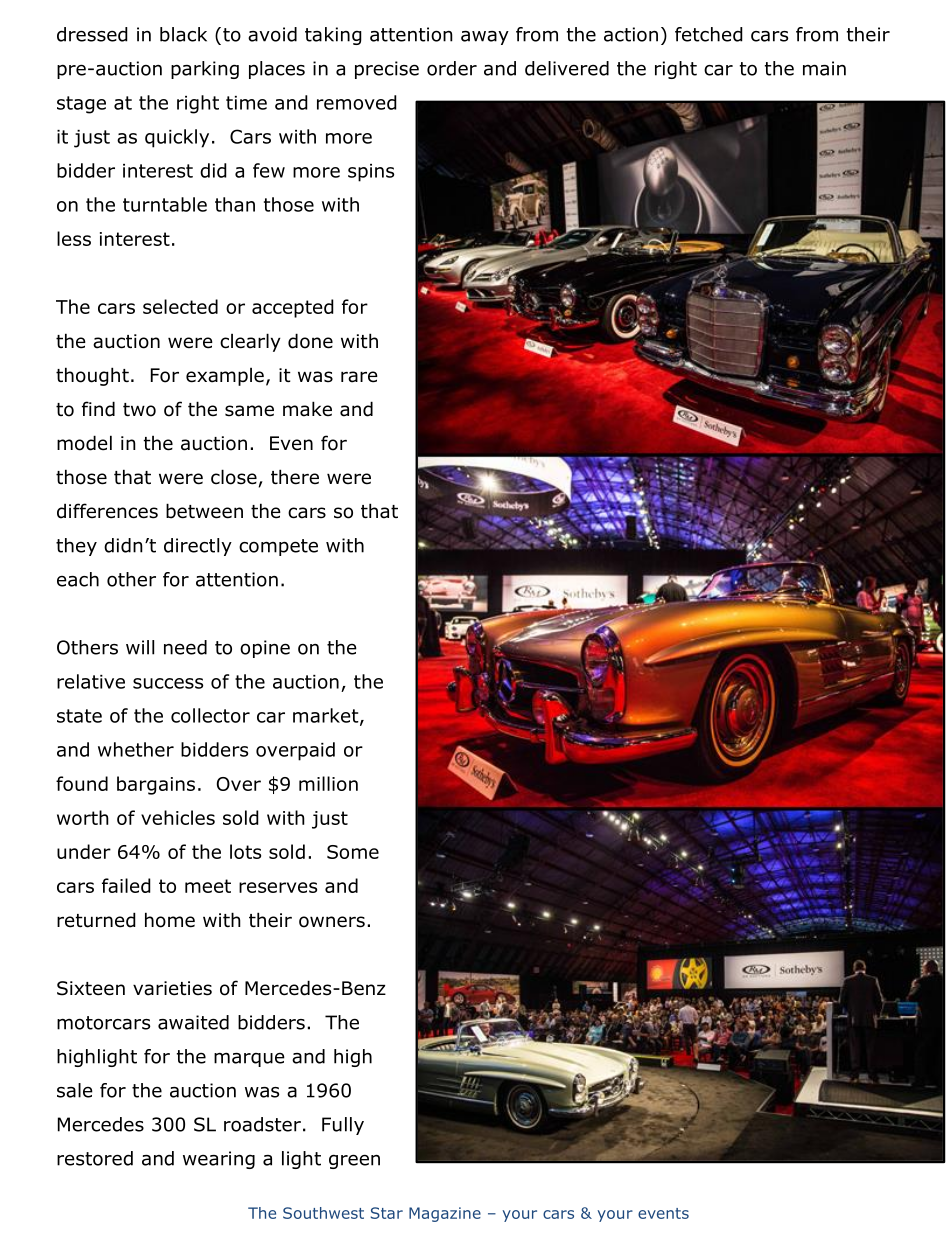 The width and height of the page is (952, 1233). What do you see at coordinates (265, 649) in the page?
I see `opine` at bounding box center [265, 649].
